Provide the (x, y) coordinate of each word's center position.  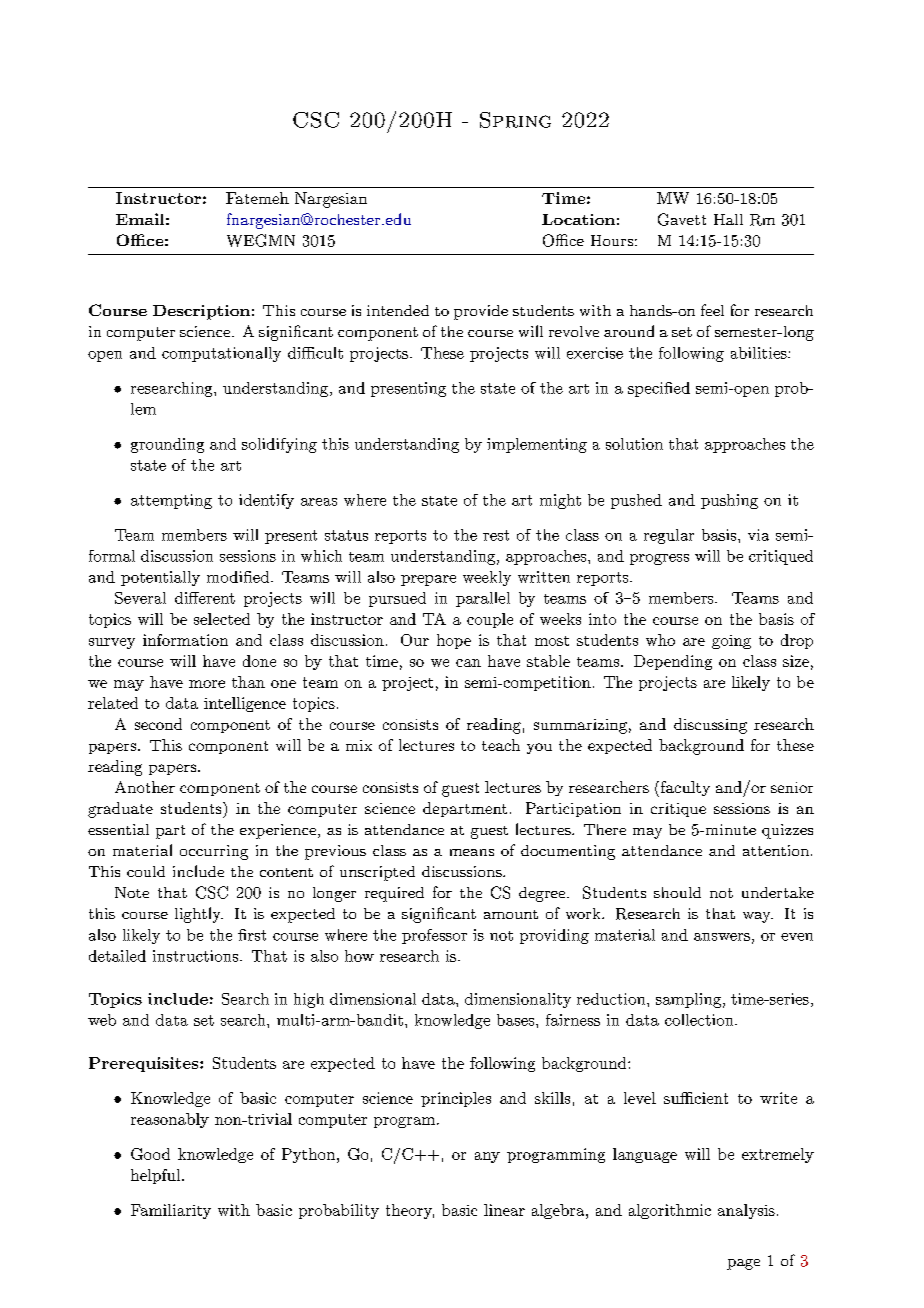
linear (504, 1210)
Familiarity (171, 1211)
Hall (728, 219)
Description (201, 312)
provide (481, 312)
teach (501, 745)
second (158, 724)
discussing (710, 726)
